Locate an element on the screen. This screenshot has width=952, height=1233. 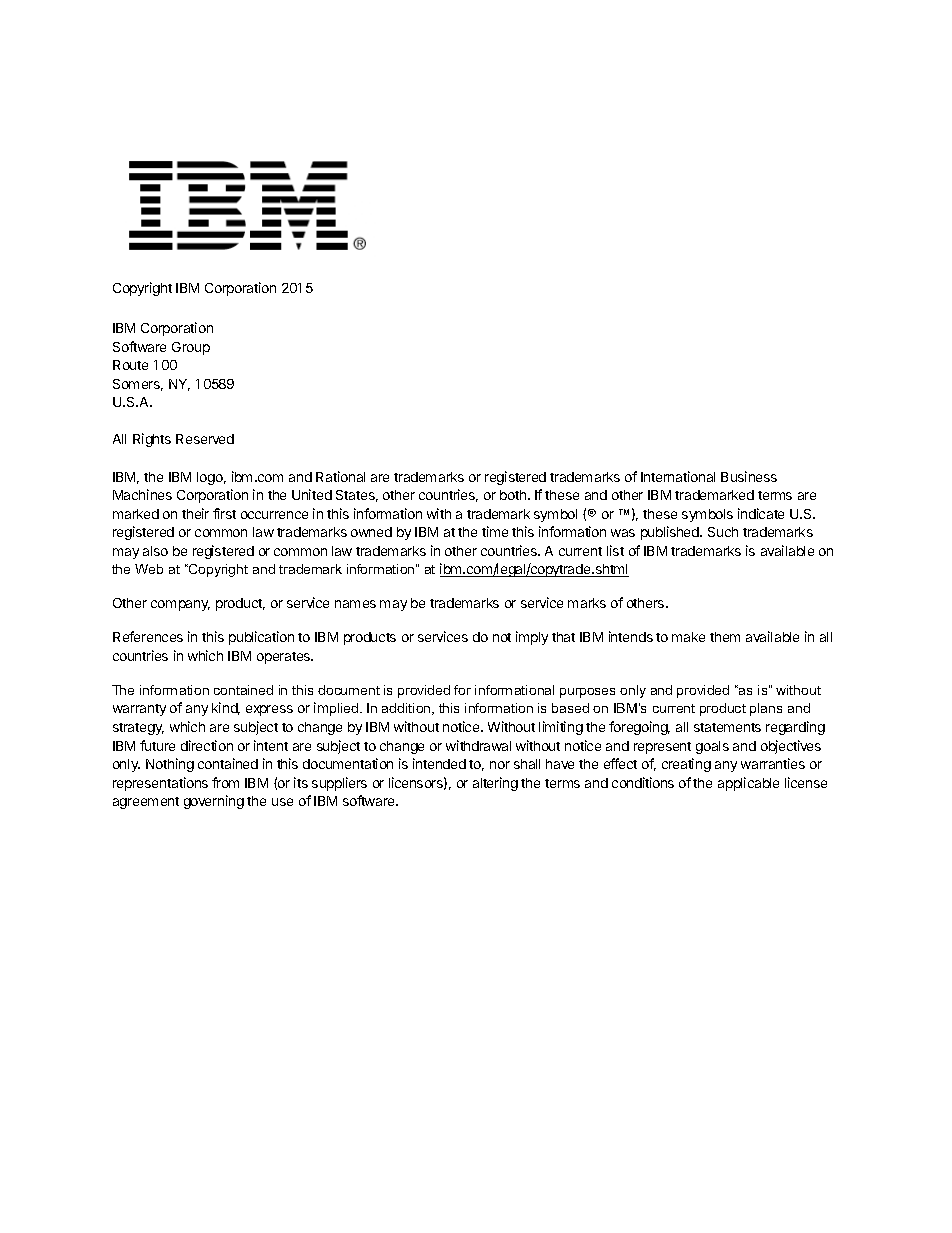
Business is located at coordinates (749, 476).
